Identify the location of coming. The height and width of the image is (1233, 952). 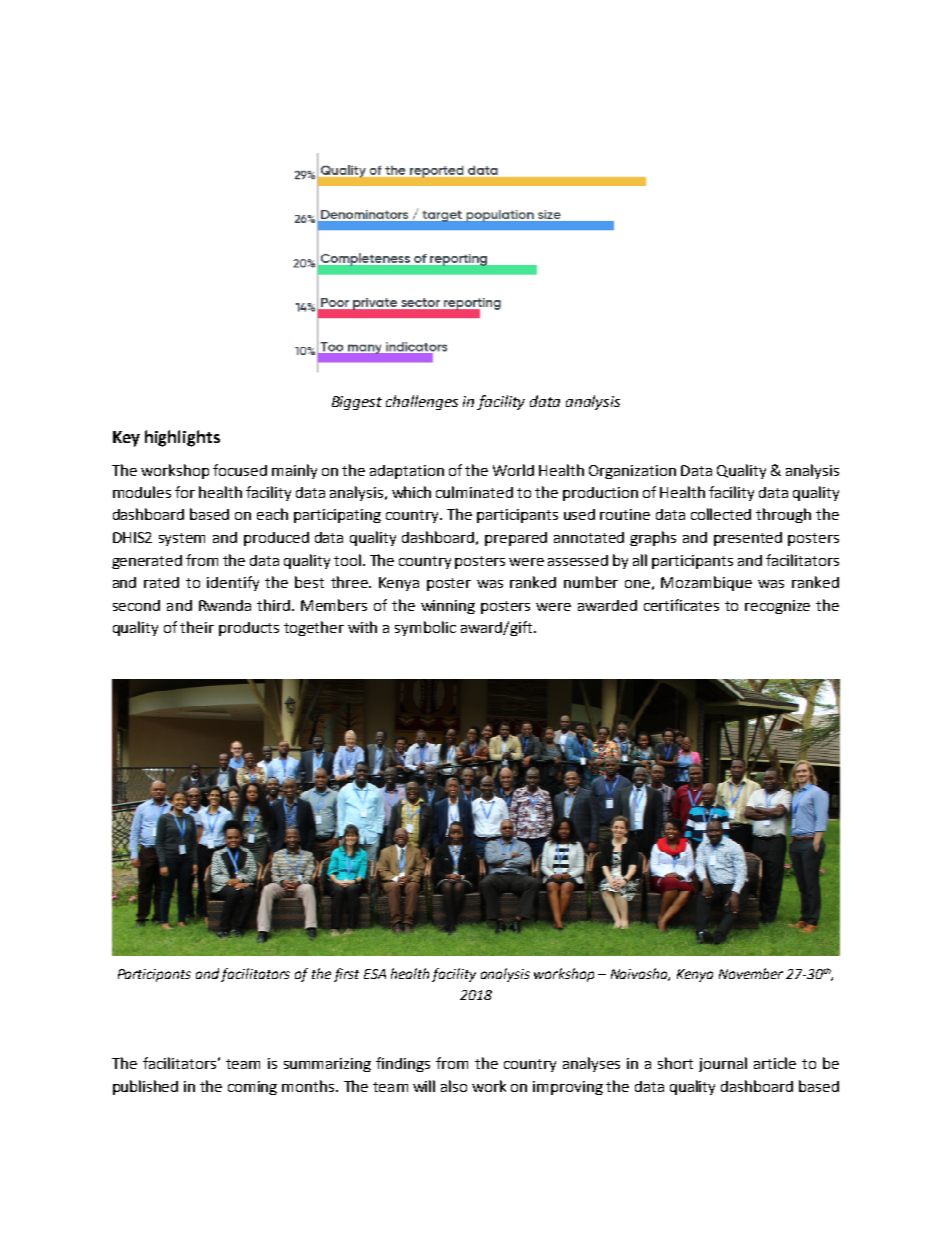
(252, 1088).
